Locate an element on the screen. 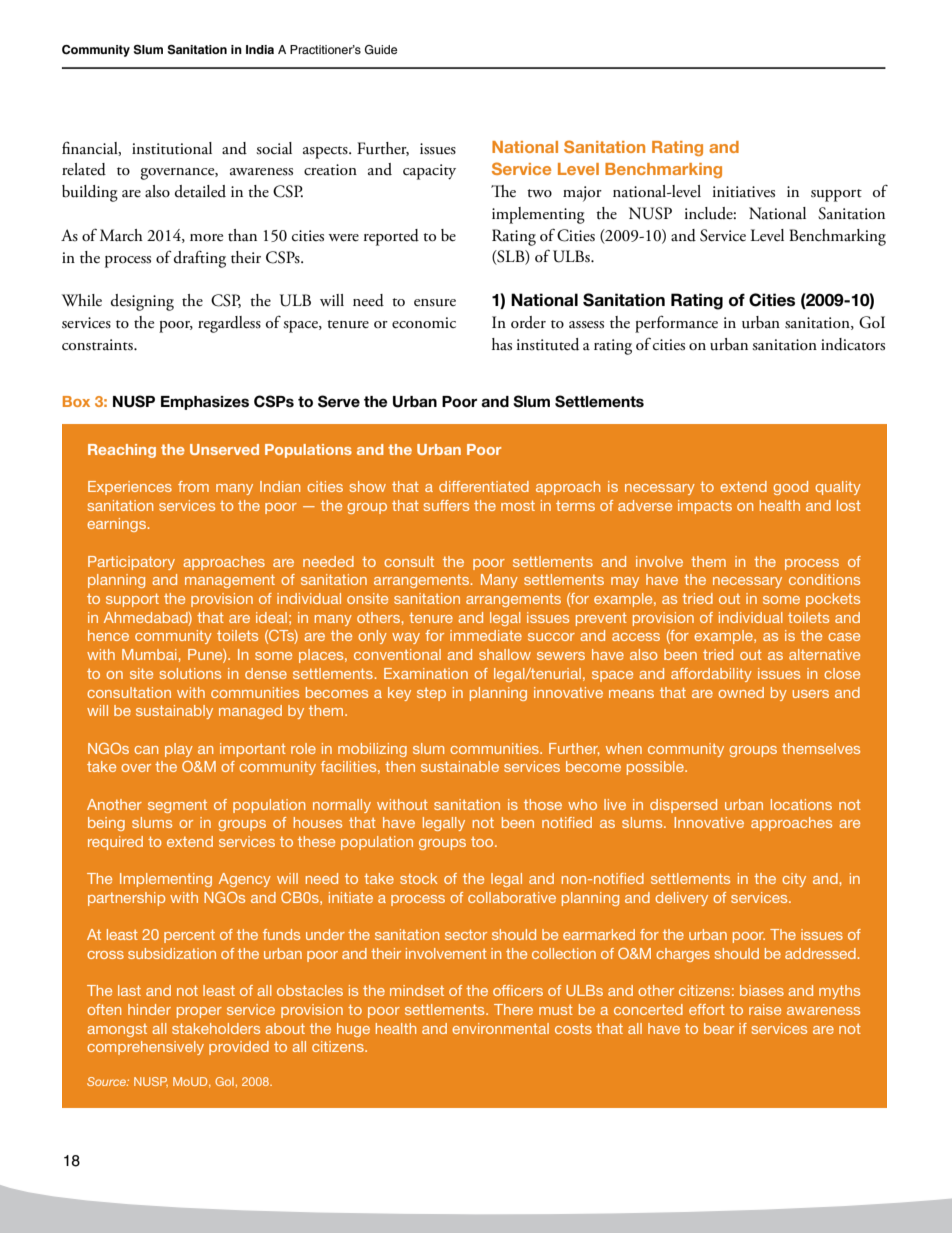  performance is located at coordinates (676, 324).
